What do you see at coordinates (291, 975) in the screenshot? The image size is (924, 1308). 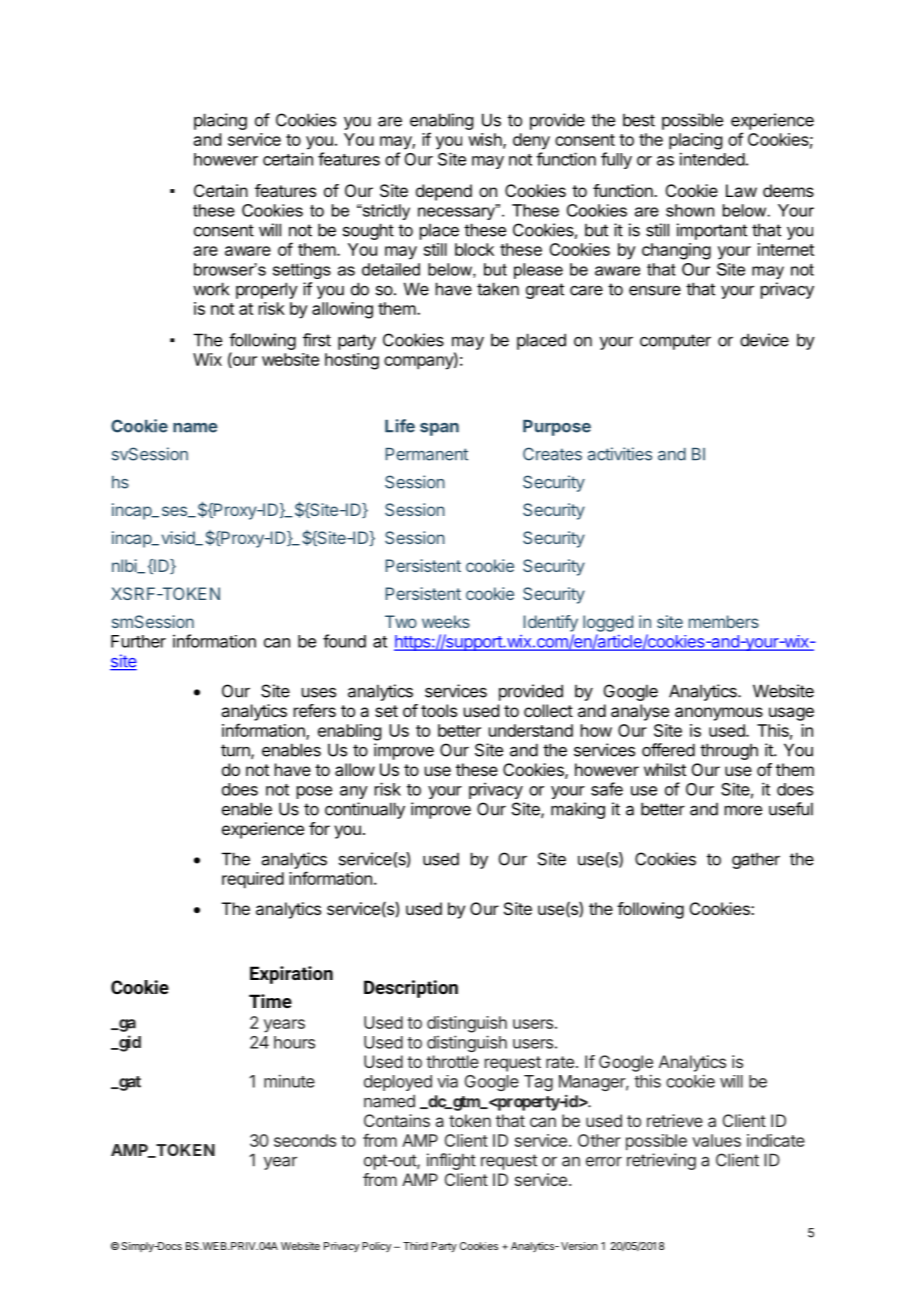 I see `Expiration` at bounding box center [291, 975].
